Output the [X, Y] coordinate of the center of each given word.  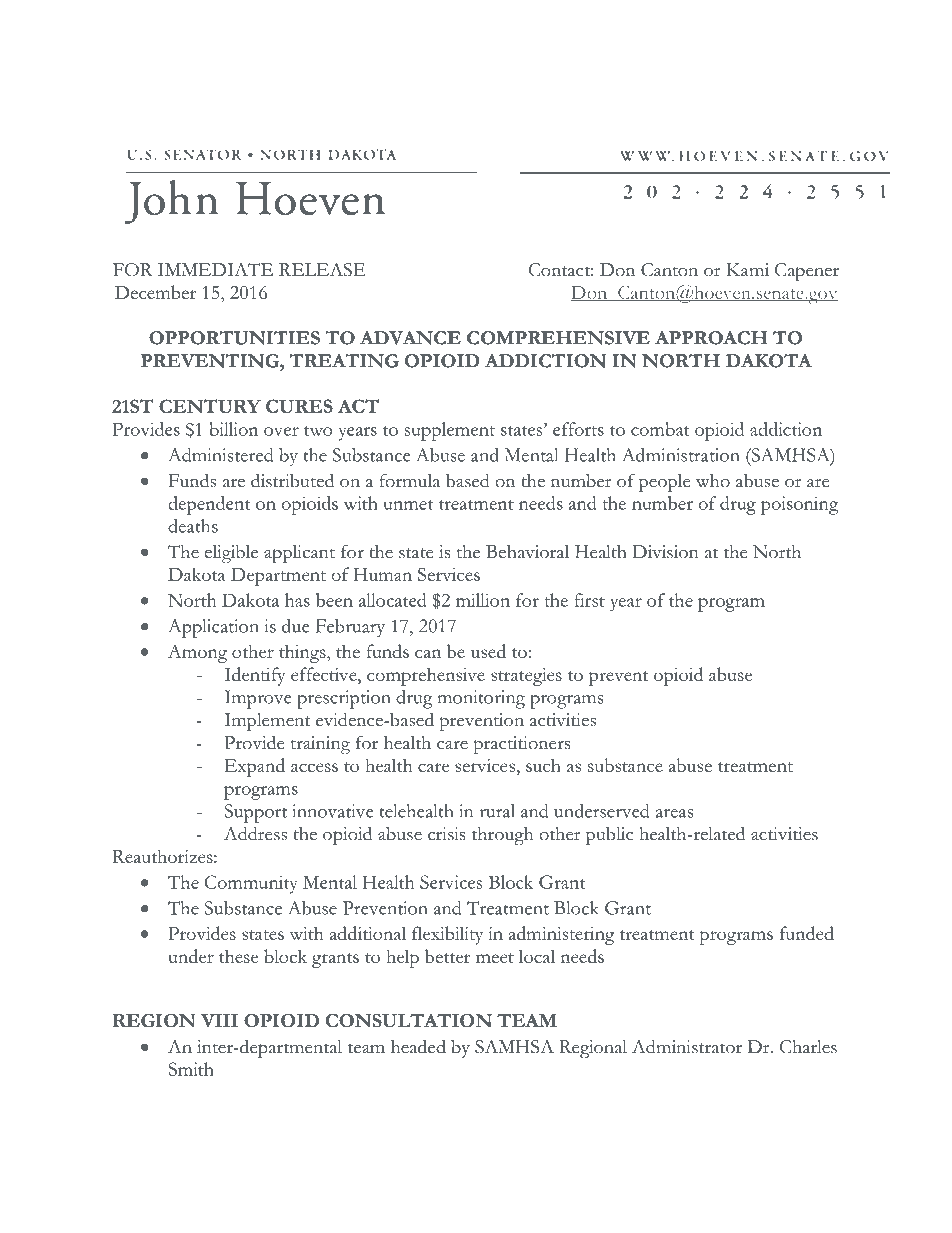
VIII [219, 1020]
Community [251, 884]
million [483, 600]
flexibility [447, 935]
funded [807, 933]
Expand [254, 767]
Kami [747, 269]
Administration [681, 455]
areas [674, 813]
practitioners [522, 745]
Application [213, 628]
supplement [450, 431]
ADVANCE [410, 338]
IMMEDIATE [215, 270]
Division [665, 552]
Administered [220, 455]
